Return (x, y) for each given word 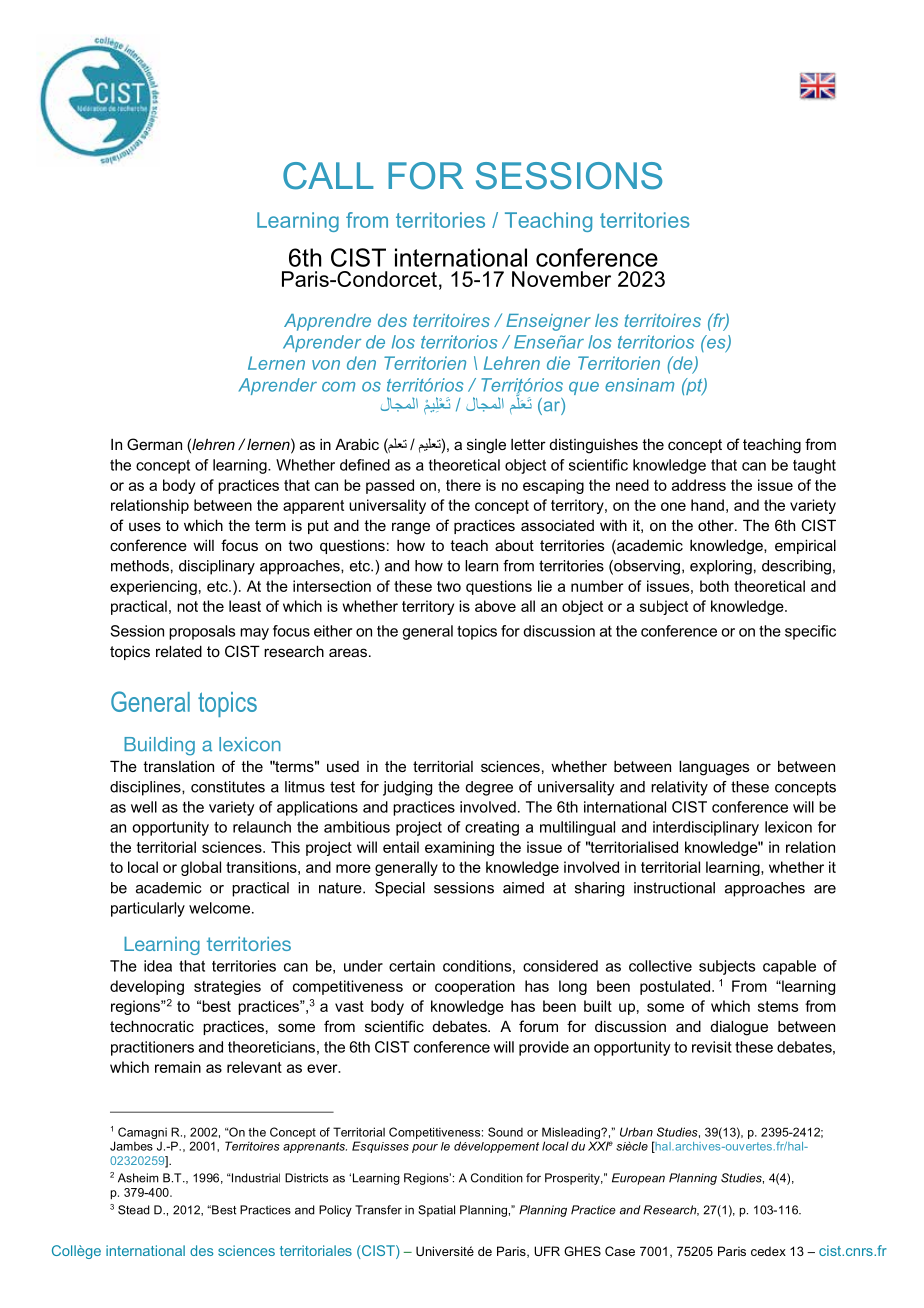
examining (459, 848)
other (717, 525)
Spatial (436, 1211)
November (561, 279)
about (514, 545)
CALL (328, 176)
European (638, 1179)
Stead (134, 1210)
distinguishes (594, 446)
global (201, 868)
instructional (674, 888)
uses (145, 526)
